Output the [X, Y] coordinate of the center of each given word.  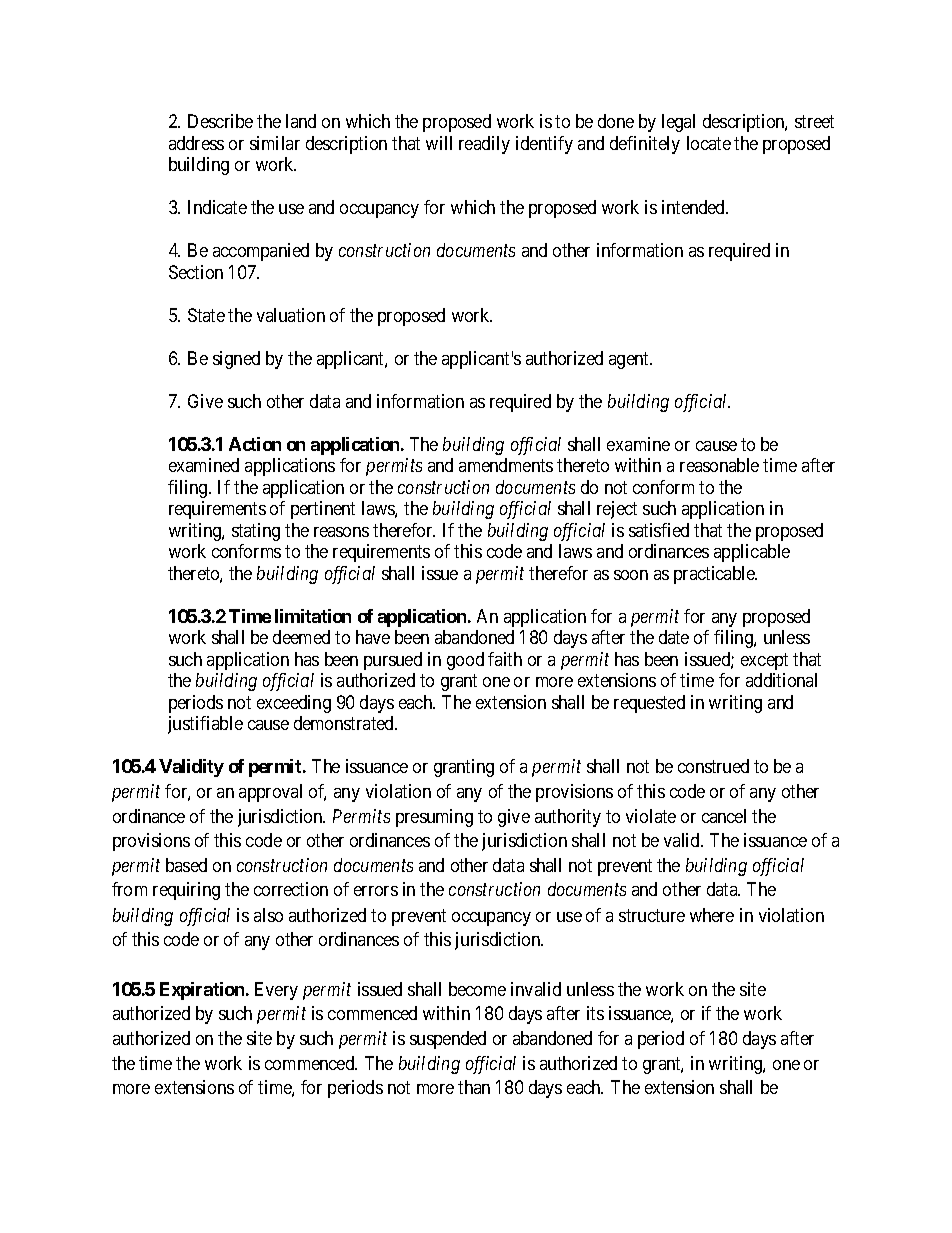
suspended [448, 1040]
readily [484, 145]
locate [709, 143]
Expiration [203, 991]
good [465, 661]
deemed [301, 637]
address [196, 143]
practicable [715, 575]
